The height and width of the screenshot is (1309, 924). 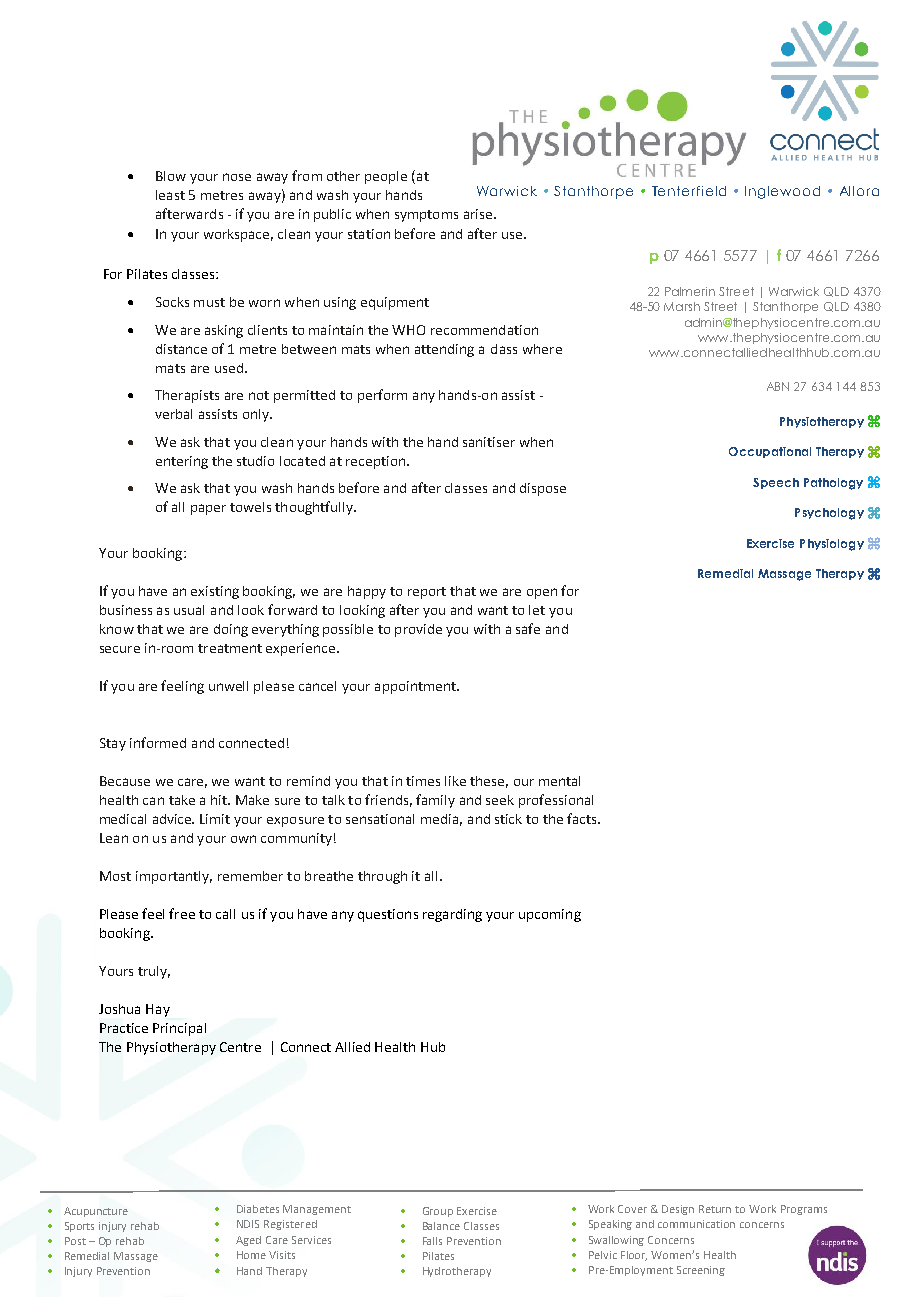 I want to click on Return, so click(x=715, y=1209).
